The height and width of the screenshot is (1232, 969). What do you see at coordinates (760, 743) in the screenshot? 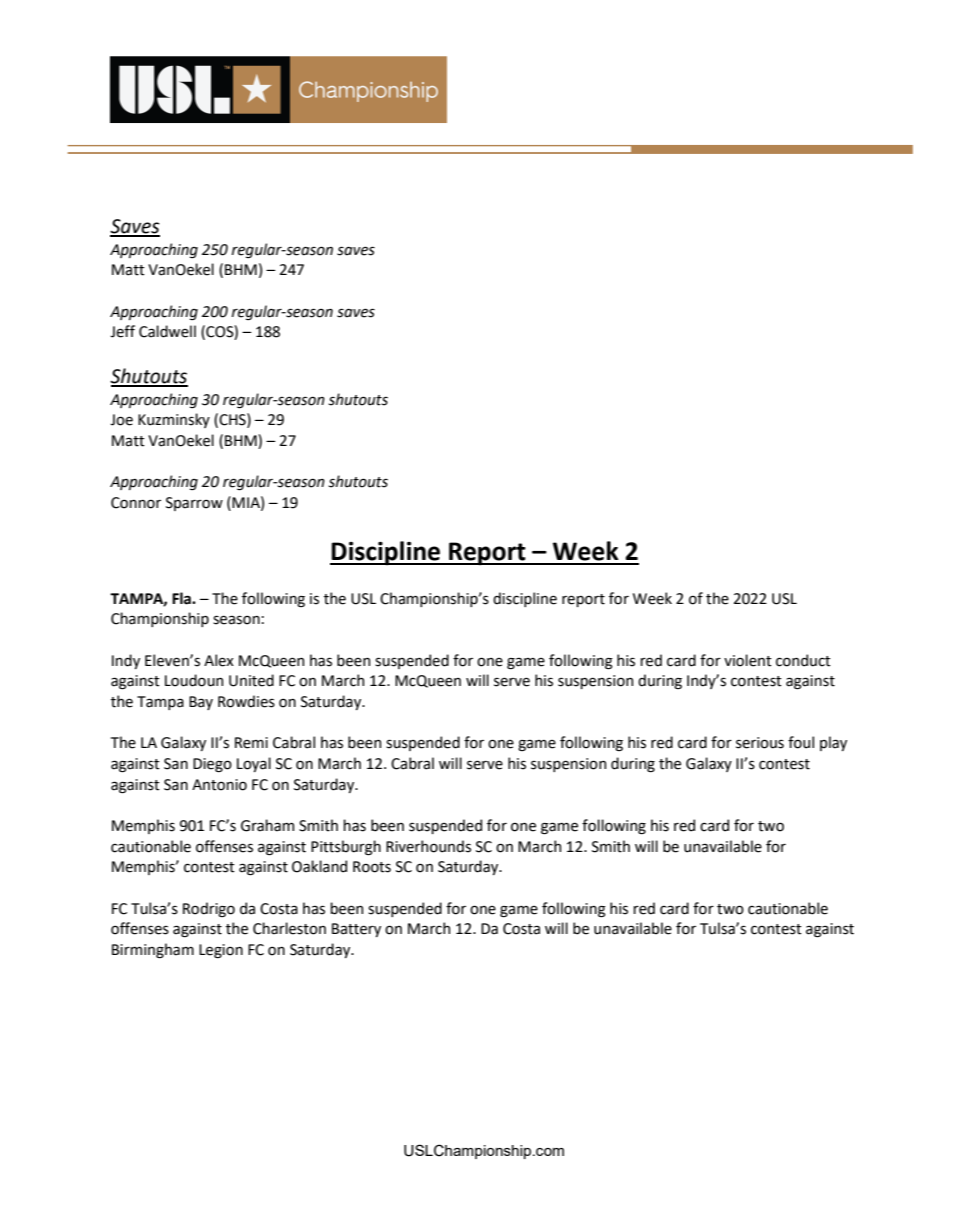
I see `serious` at bounding box center [760, 743].
